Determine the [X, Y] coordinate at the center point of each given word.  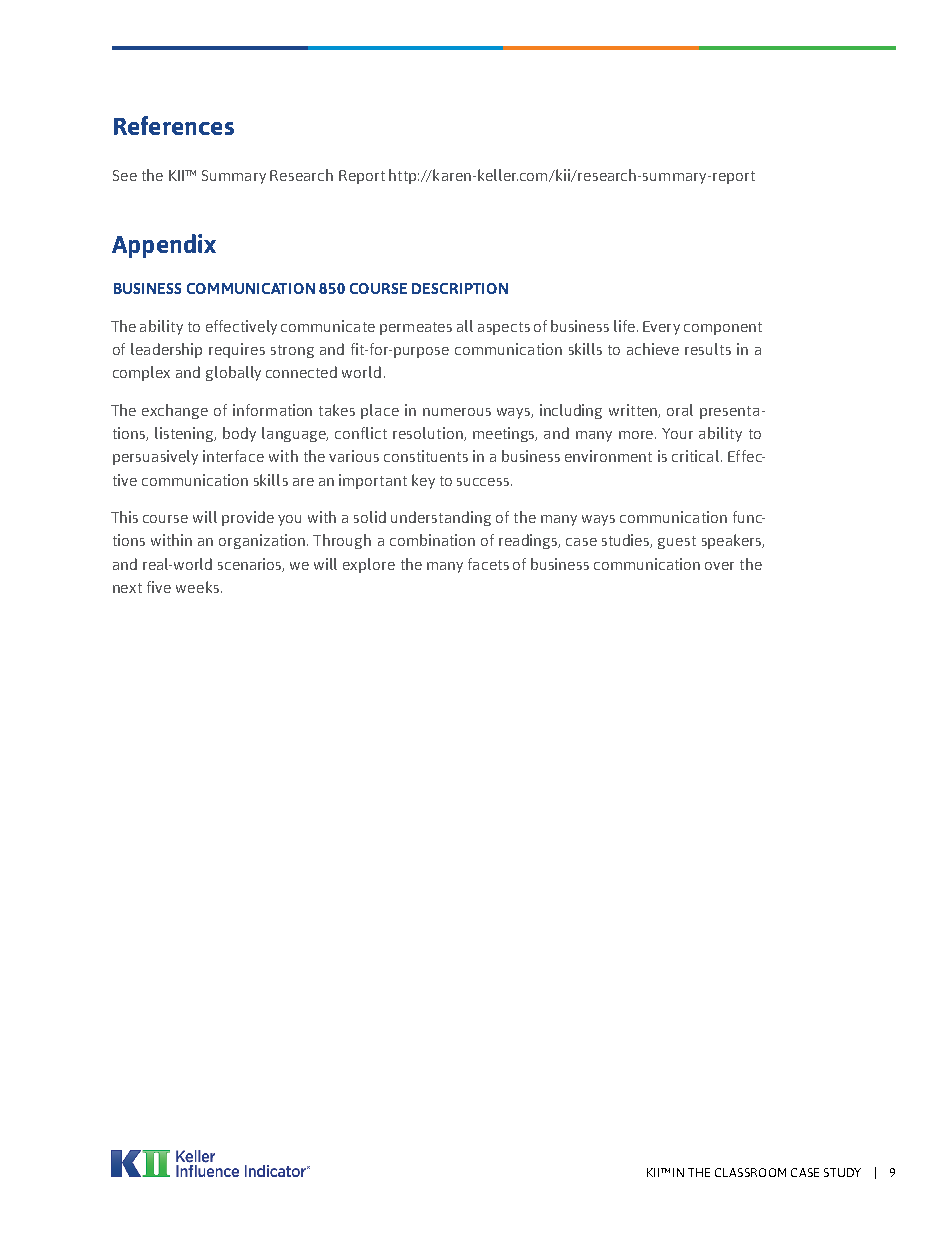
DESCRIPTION [460, 288]
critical [697, 456]
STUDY [842, 1172]
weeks [197, 587]
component [723, 328]
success [483, 482]
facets [488, 564]
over [719, 566]
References [174, 125]
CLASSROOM [750, 1172]
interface [233, 456]
